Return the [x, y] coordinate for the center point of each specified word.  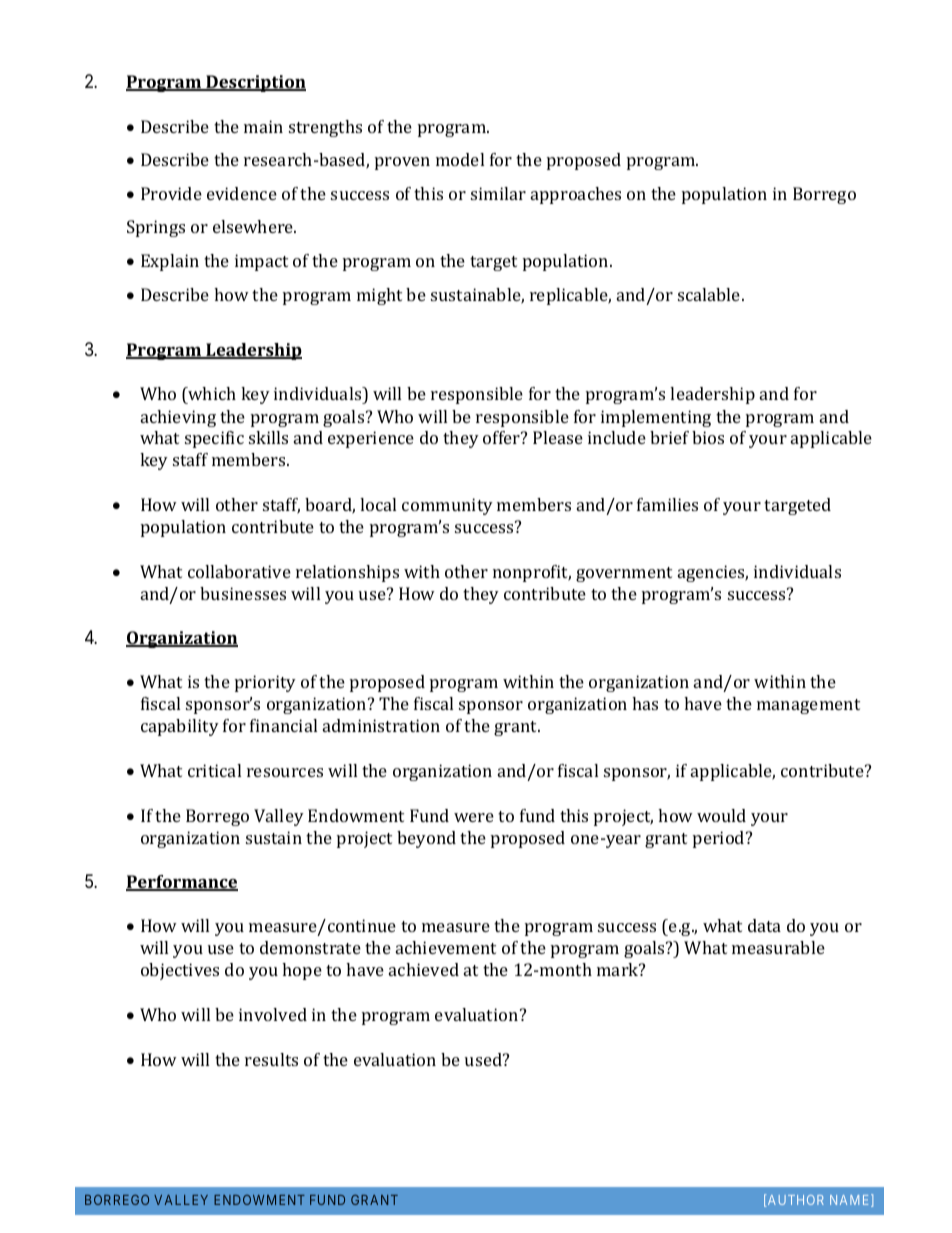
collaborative [239, 571]
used [484, 1059]
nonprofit [532, 573]
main [263, 126]
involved [273, 1014]
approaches [576, 195]
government [624, 574]
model [460, 159]
